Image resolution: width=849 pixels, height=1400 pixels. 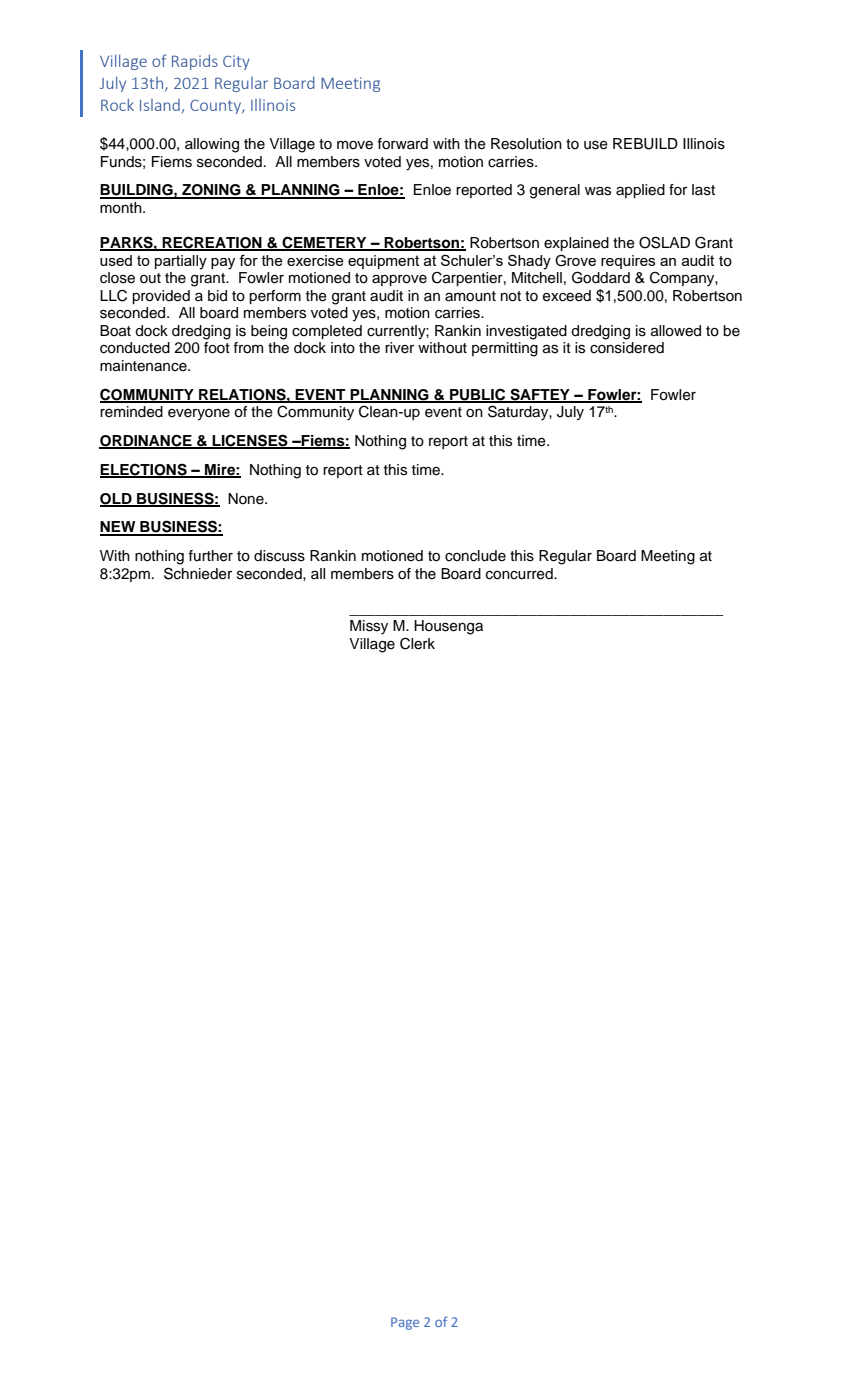 What do you see at coordinates (520, 574) in the screenshot?
I see `concurred` at bounding box center [520, 574].
